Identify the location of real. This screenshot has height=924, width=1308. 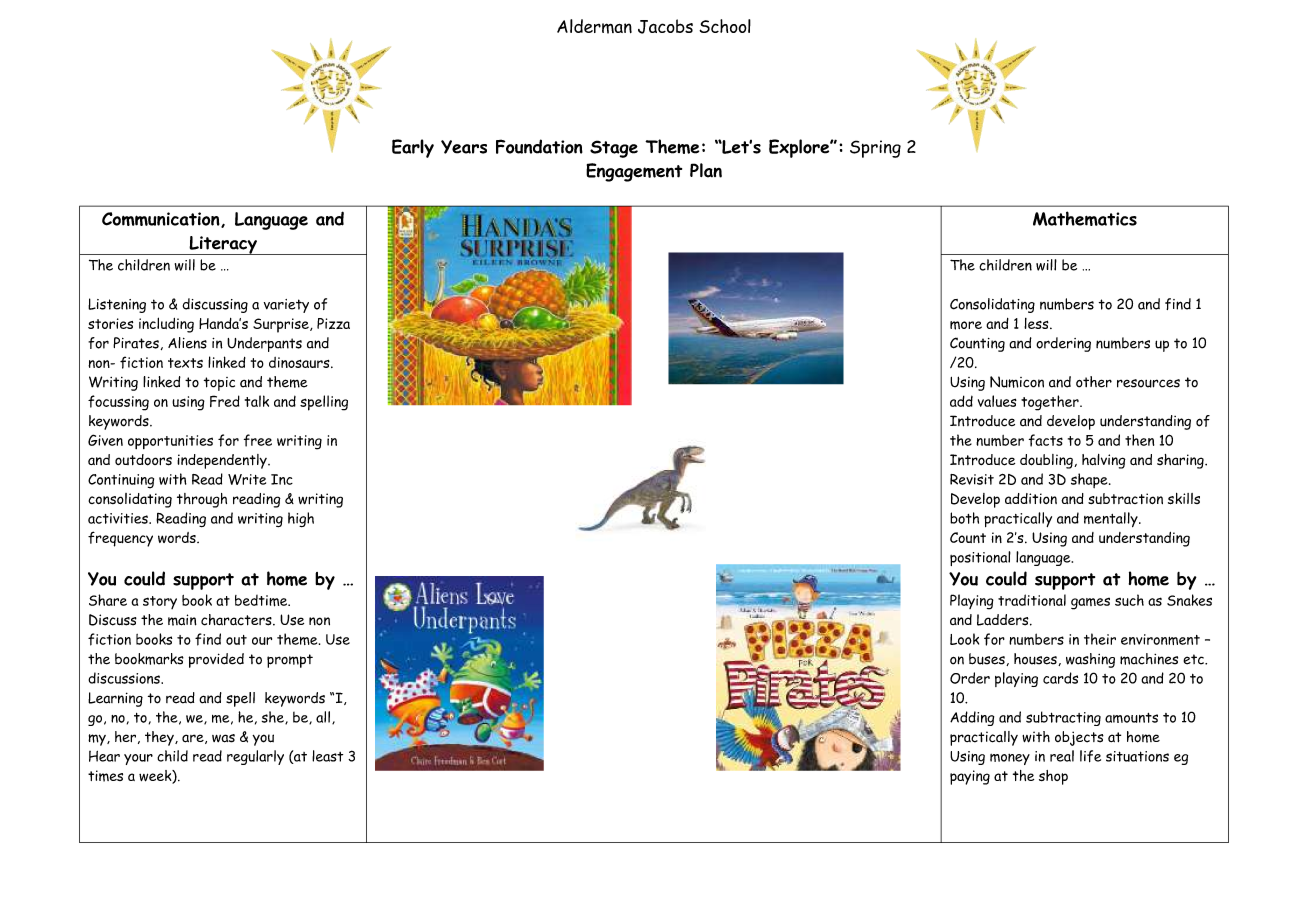
(1062, 756).
